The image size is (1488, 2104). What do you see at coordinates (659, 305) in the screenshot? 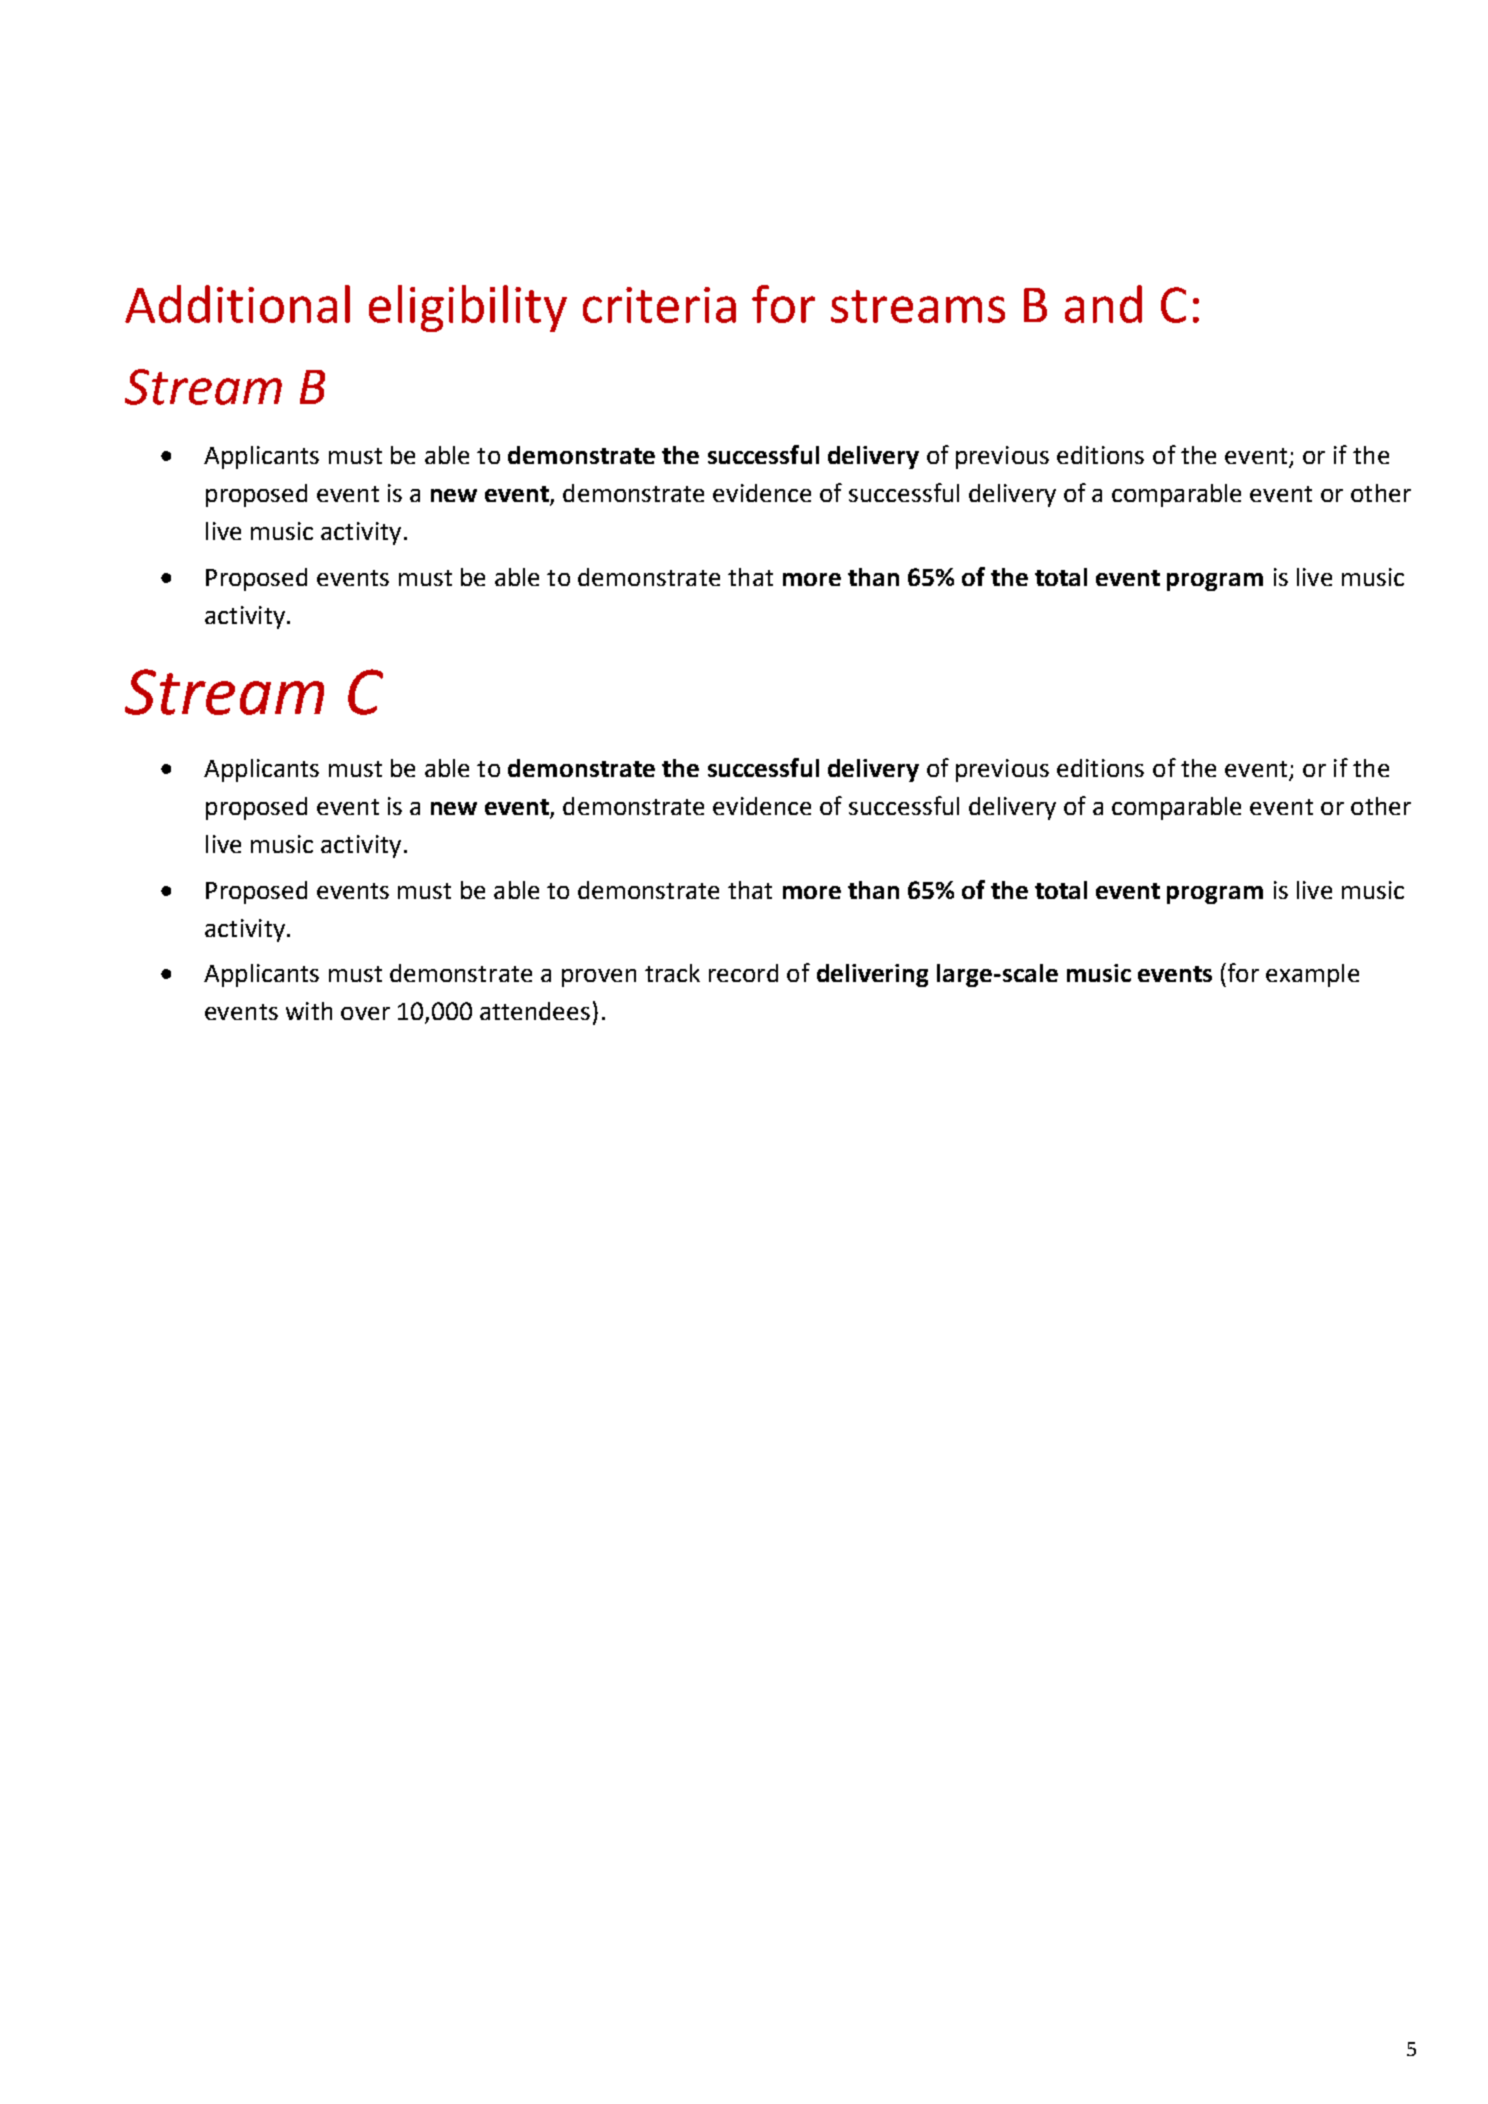
I see `criteria` at bounding box center [659, 305].
